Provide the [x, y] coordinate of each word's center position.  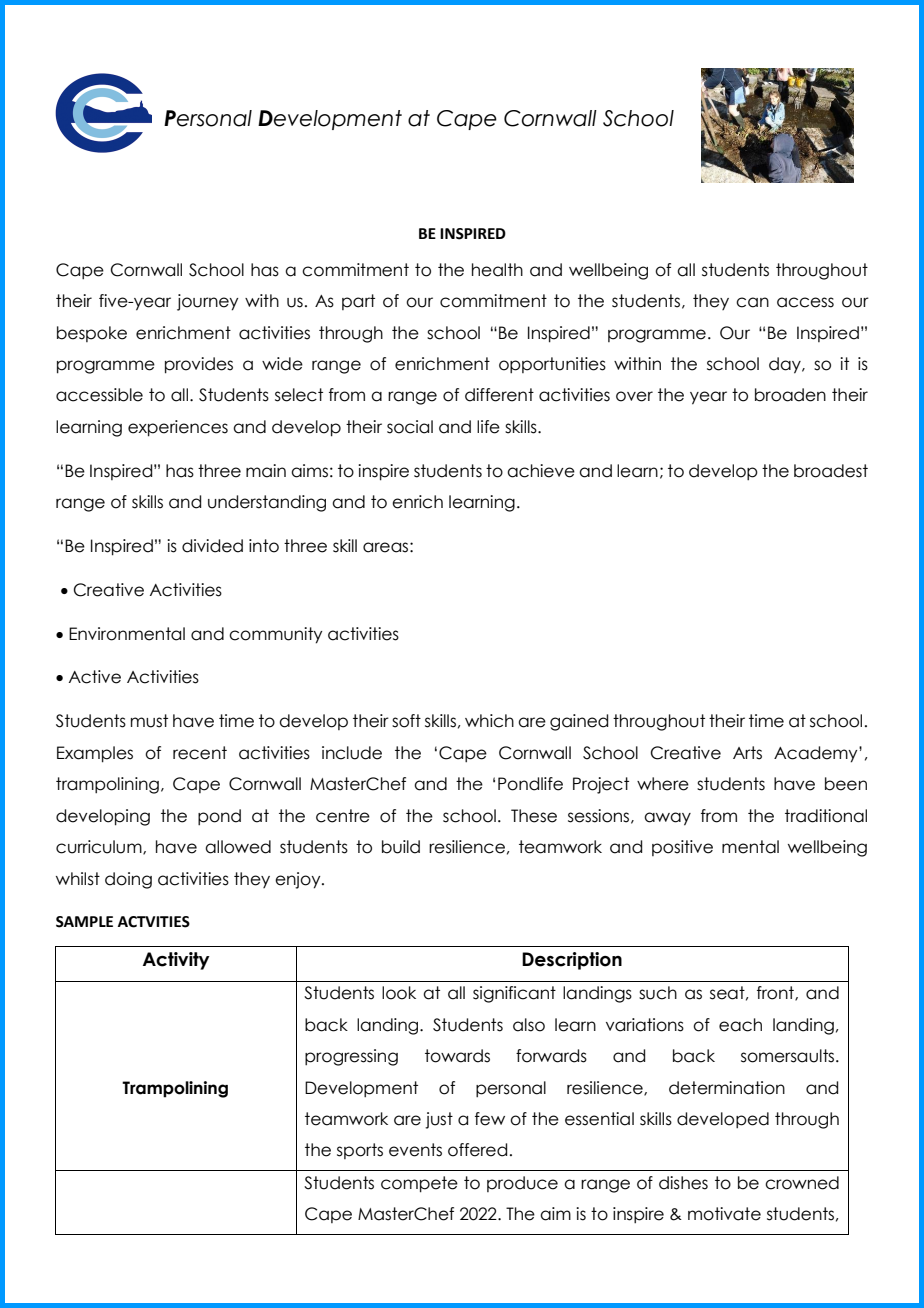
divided [212, 546]
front [776, 993]
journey [207, 302]
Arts [747, 753]
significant [514, 994]
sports [360, 1151]
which [489, 721]
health [497, 270]
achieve [541, 471]
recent [200, 753]
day [786, 365]
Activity [176, 961]
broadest [831, 471]
